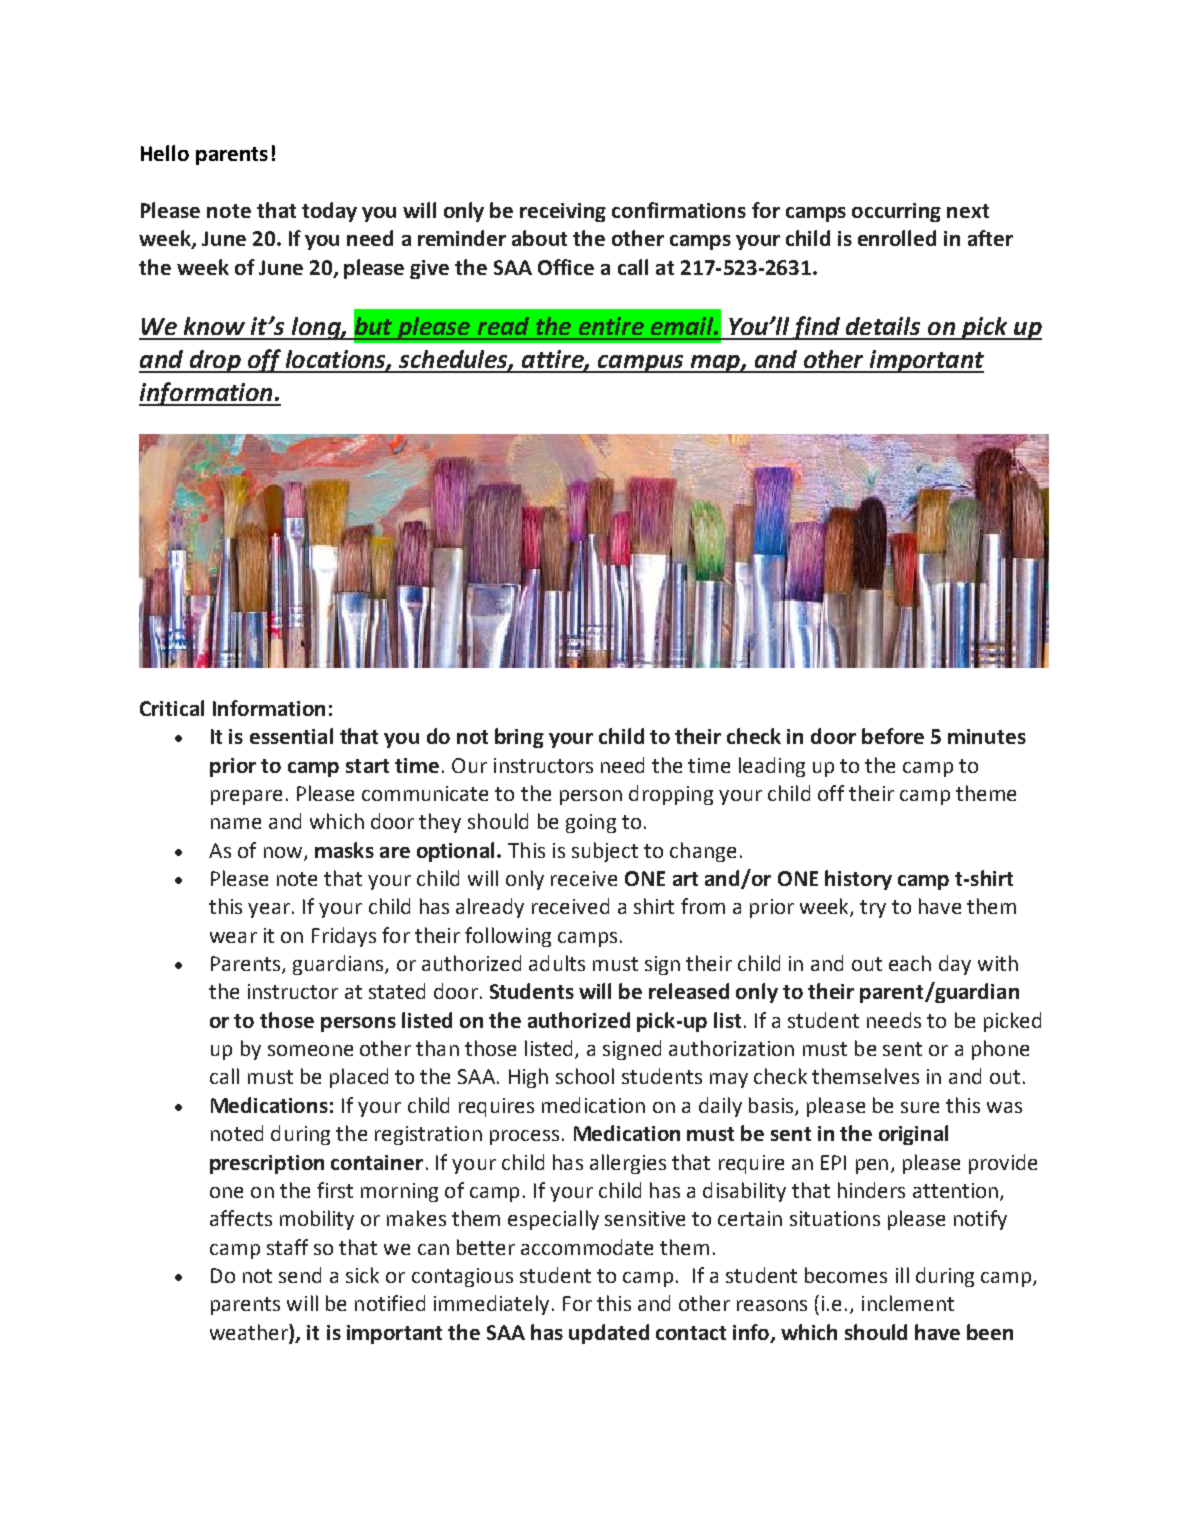  Describe the element at coordinates (563, 212) in the page. I see `receiving` at that location.
